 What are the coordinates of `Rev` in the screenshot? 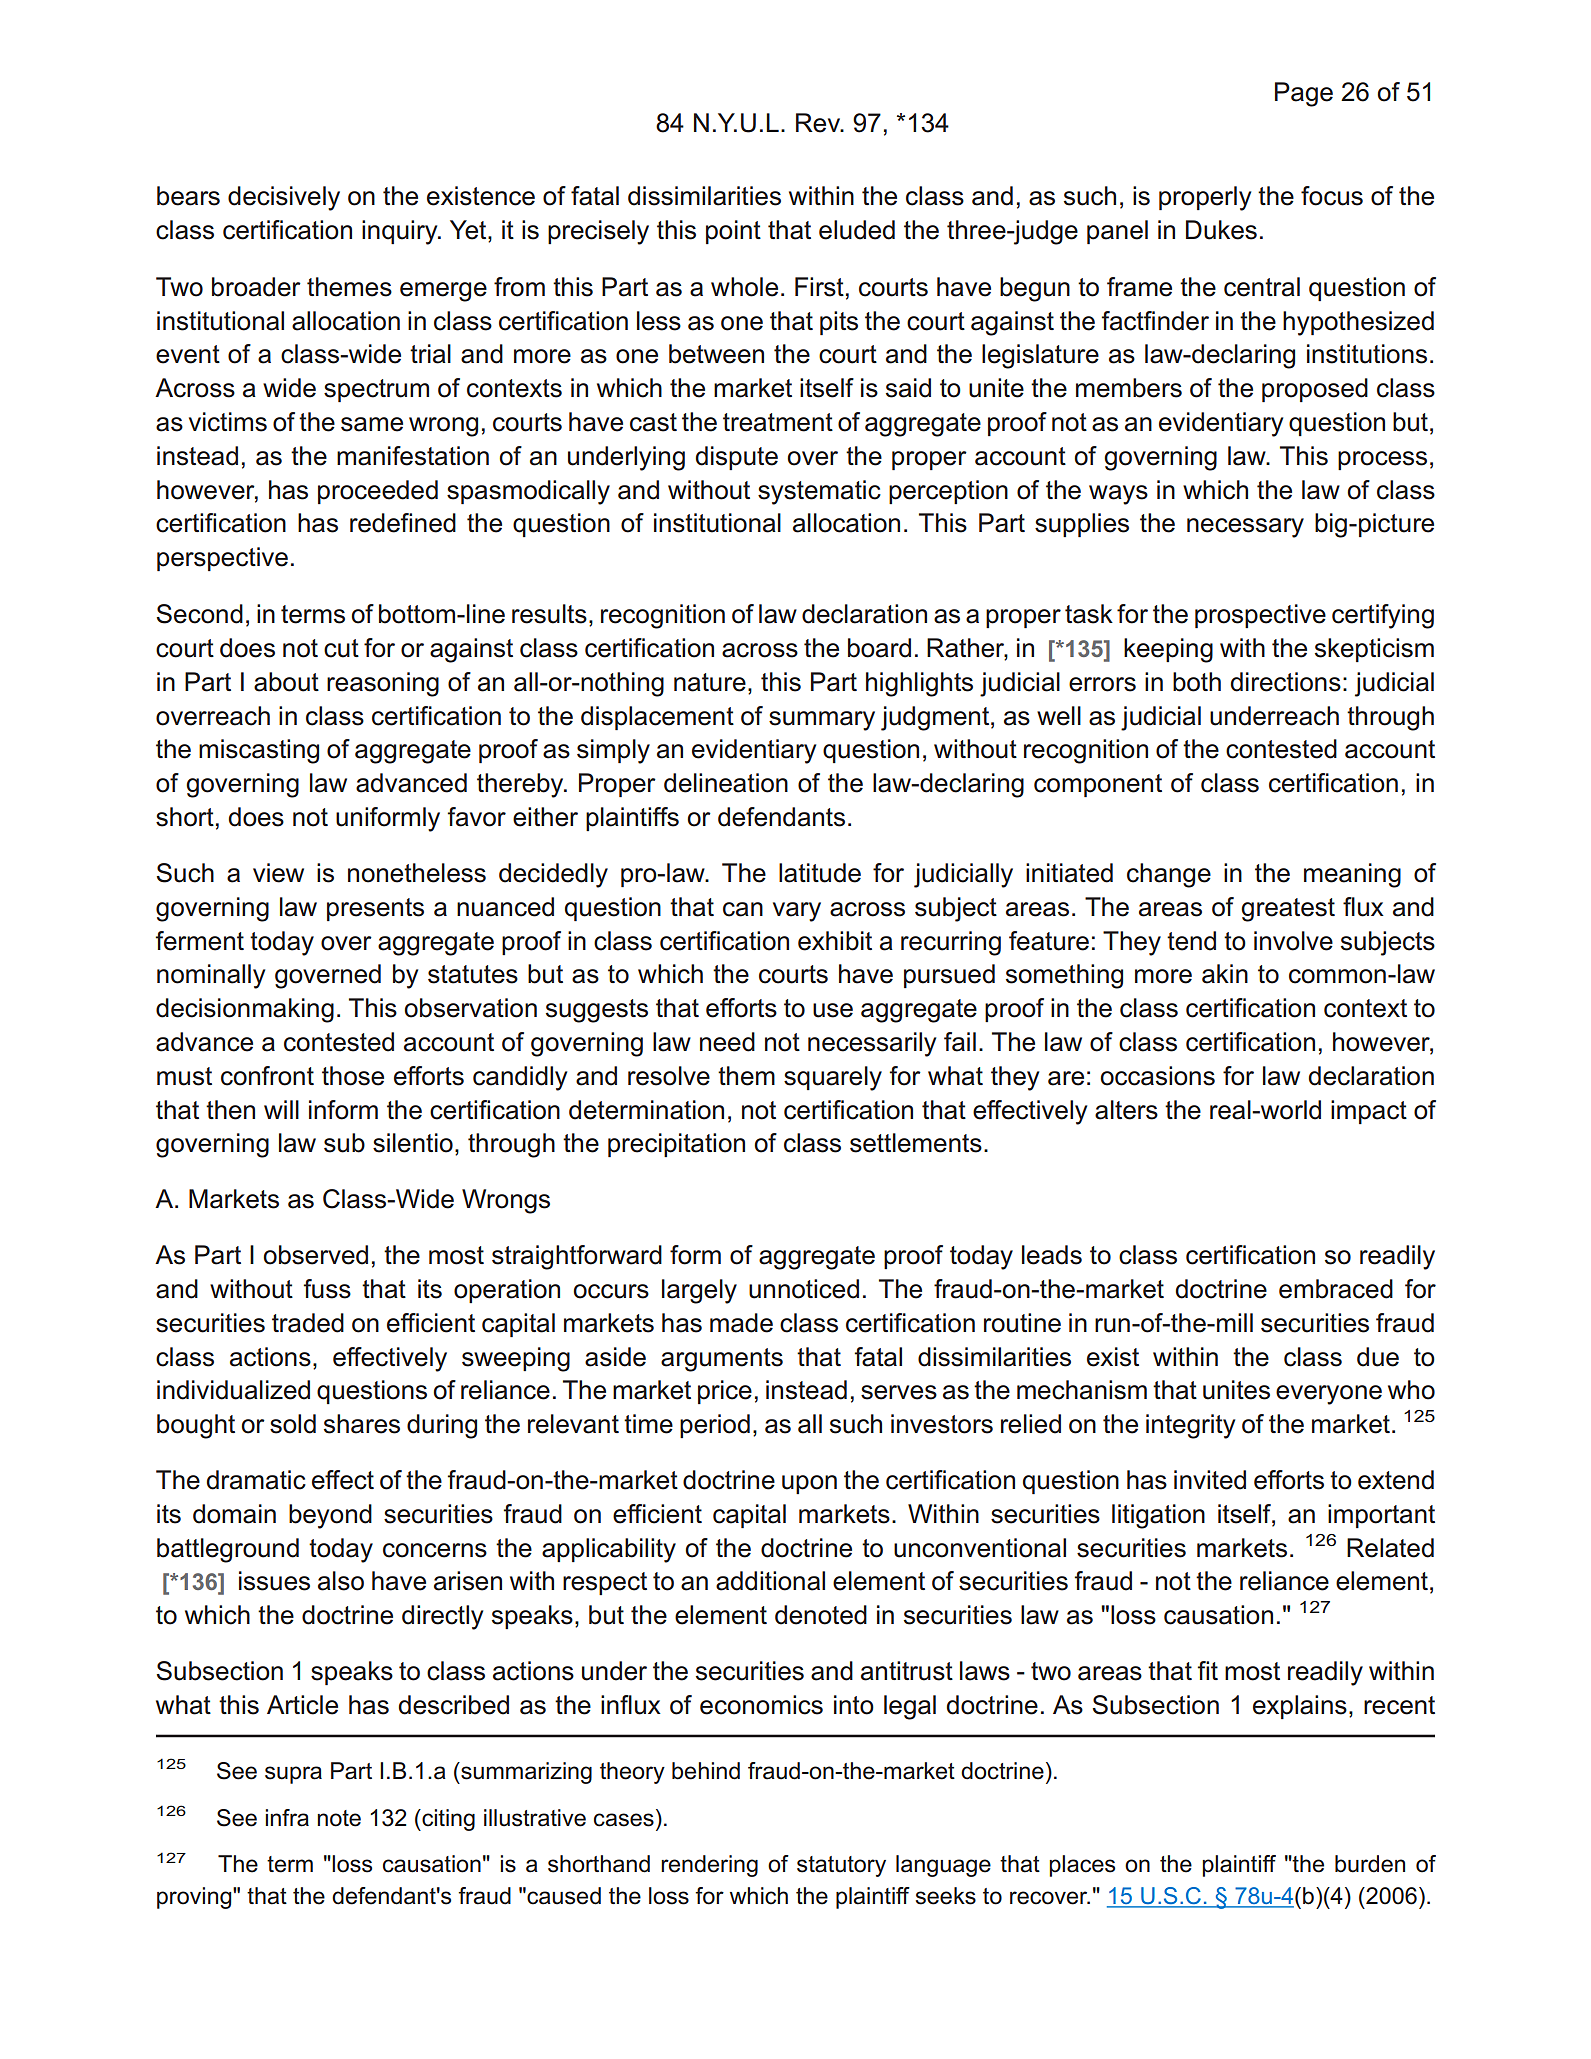 It's located at (819, 123).
